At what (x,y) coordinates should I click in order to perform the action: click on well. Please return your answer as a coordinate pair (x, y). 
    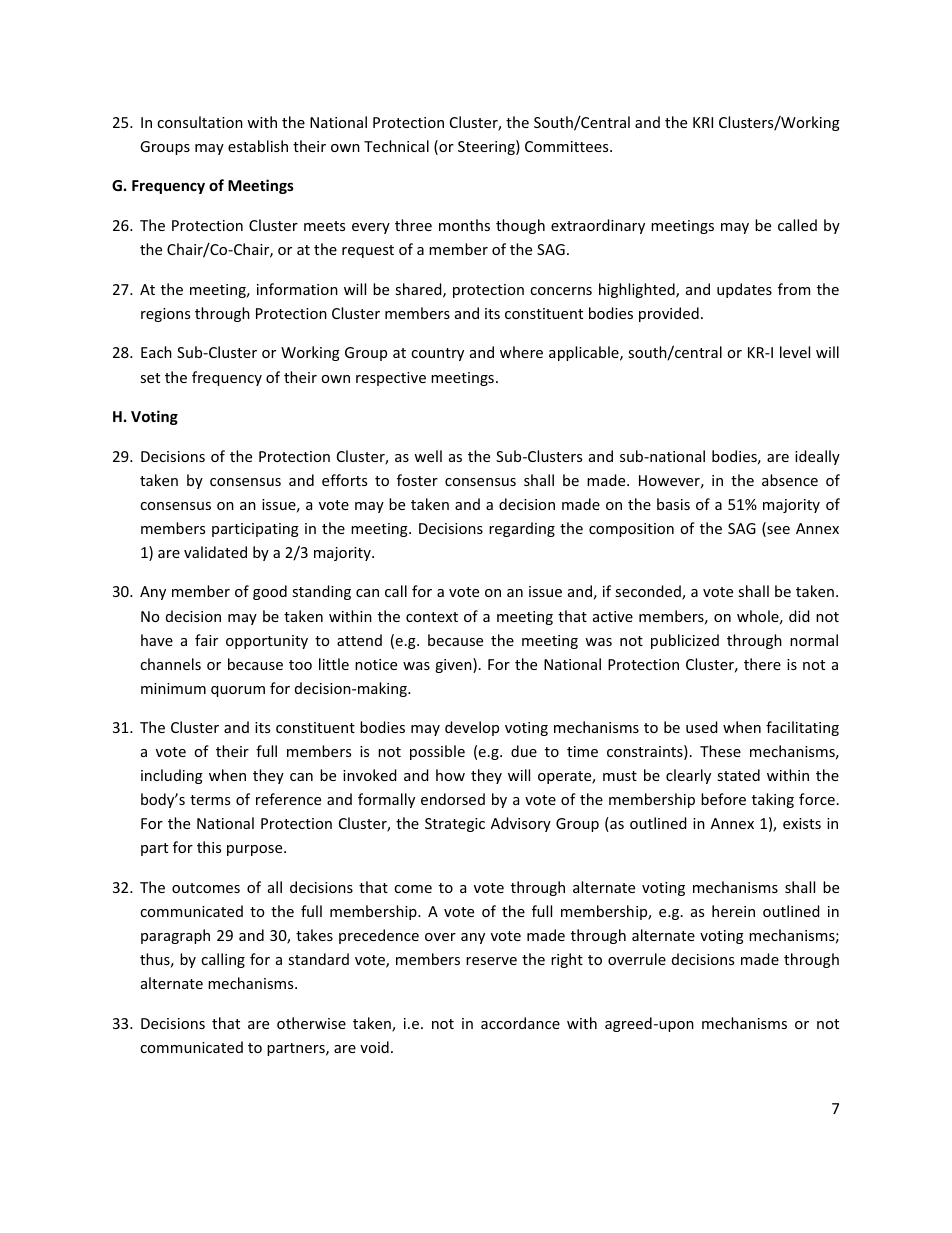
    Looking at the image, I should click on (428, 456).
